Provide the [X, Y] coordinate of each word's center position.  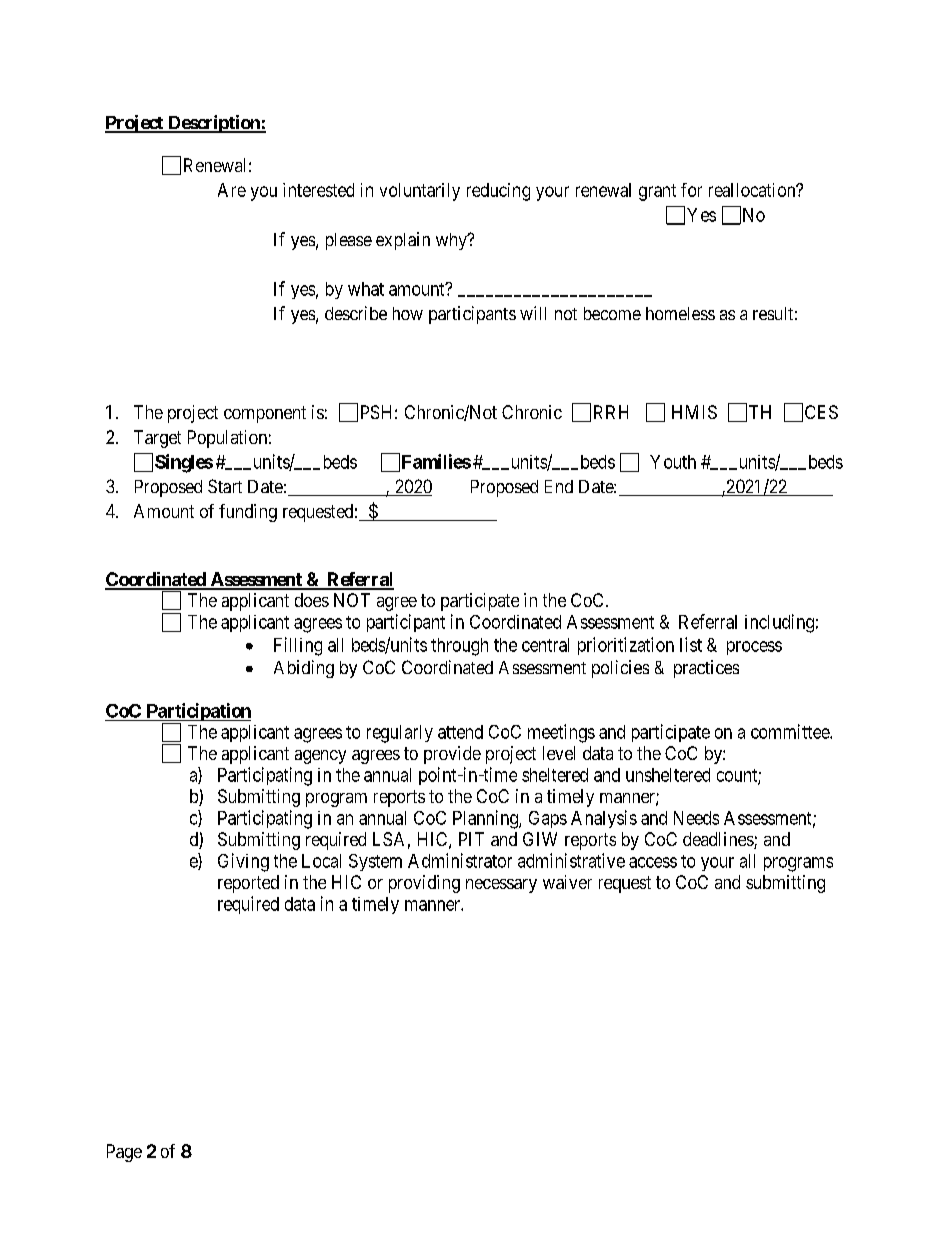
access [653, 862]
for [691, 190]
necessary [501, 886]
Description [213, 124]
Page [124, 1153]
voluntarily [420, 192]
